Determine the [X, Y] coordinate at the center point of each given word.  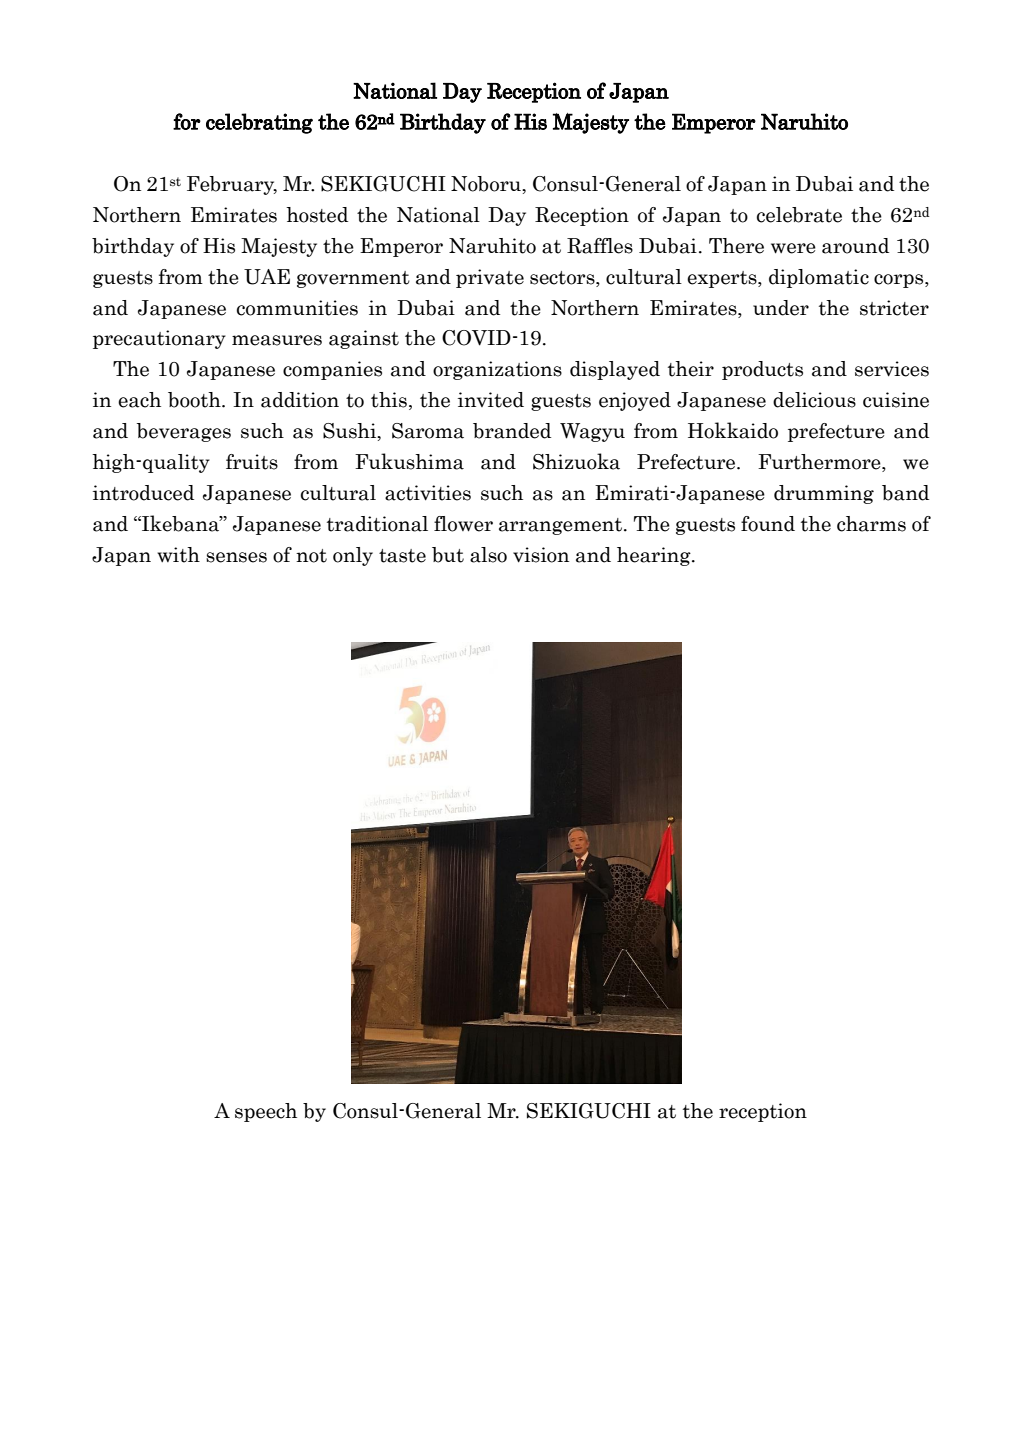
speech [266, 1112]
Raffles [600, 246]
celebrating [259, 123]
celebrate [799, 215]
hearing [655, 556]
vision [541, 555]
